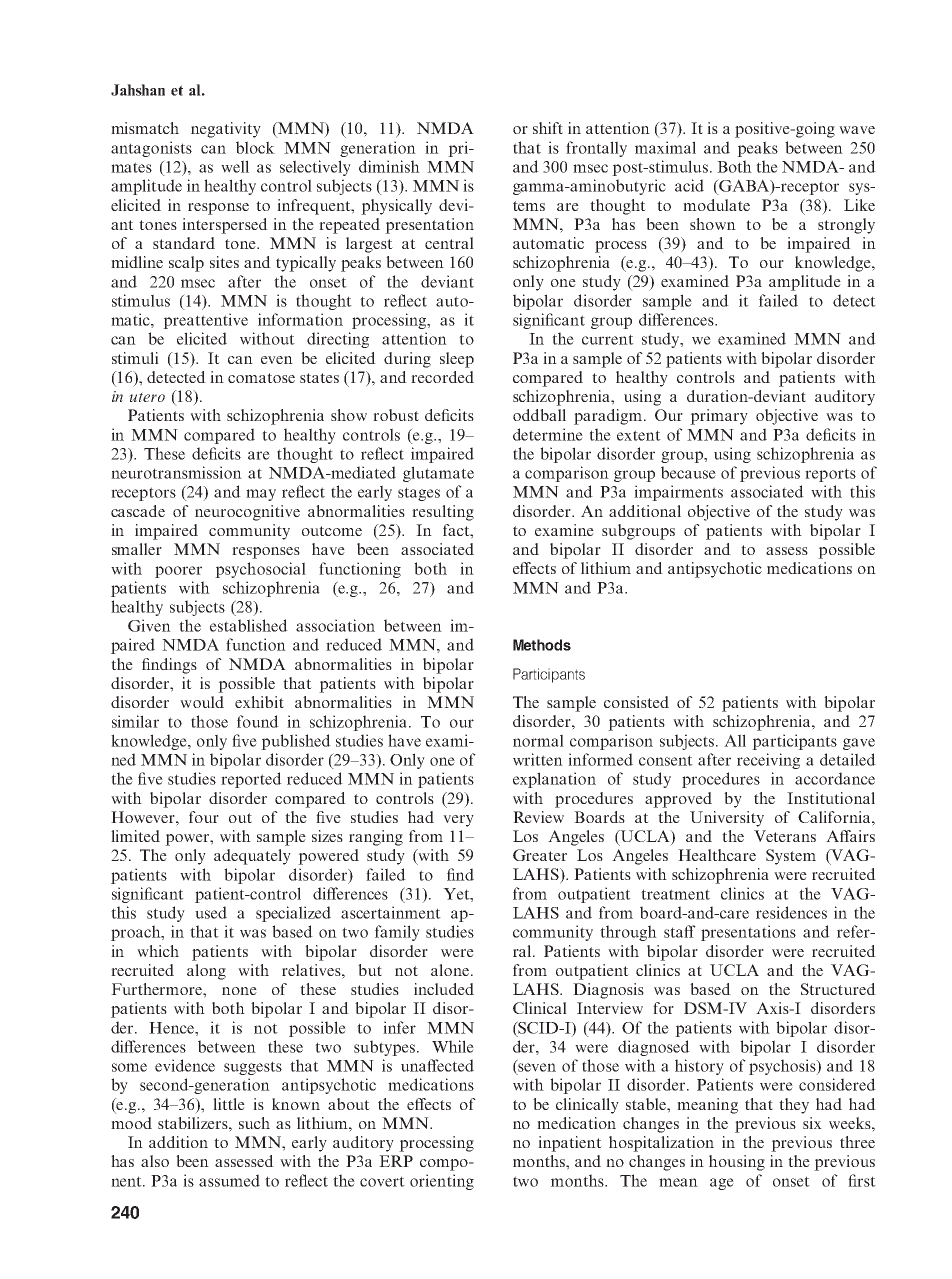 The width and height of the screenshot is (952, 1279). What do you see at coordinates (249, 625) in the screenshot?
I see `established` at bounding box center [249, 625].
